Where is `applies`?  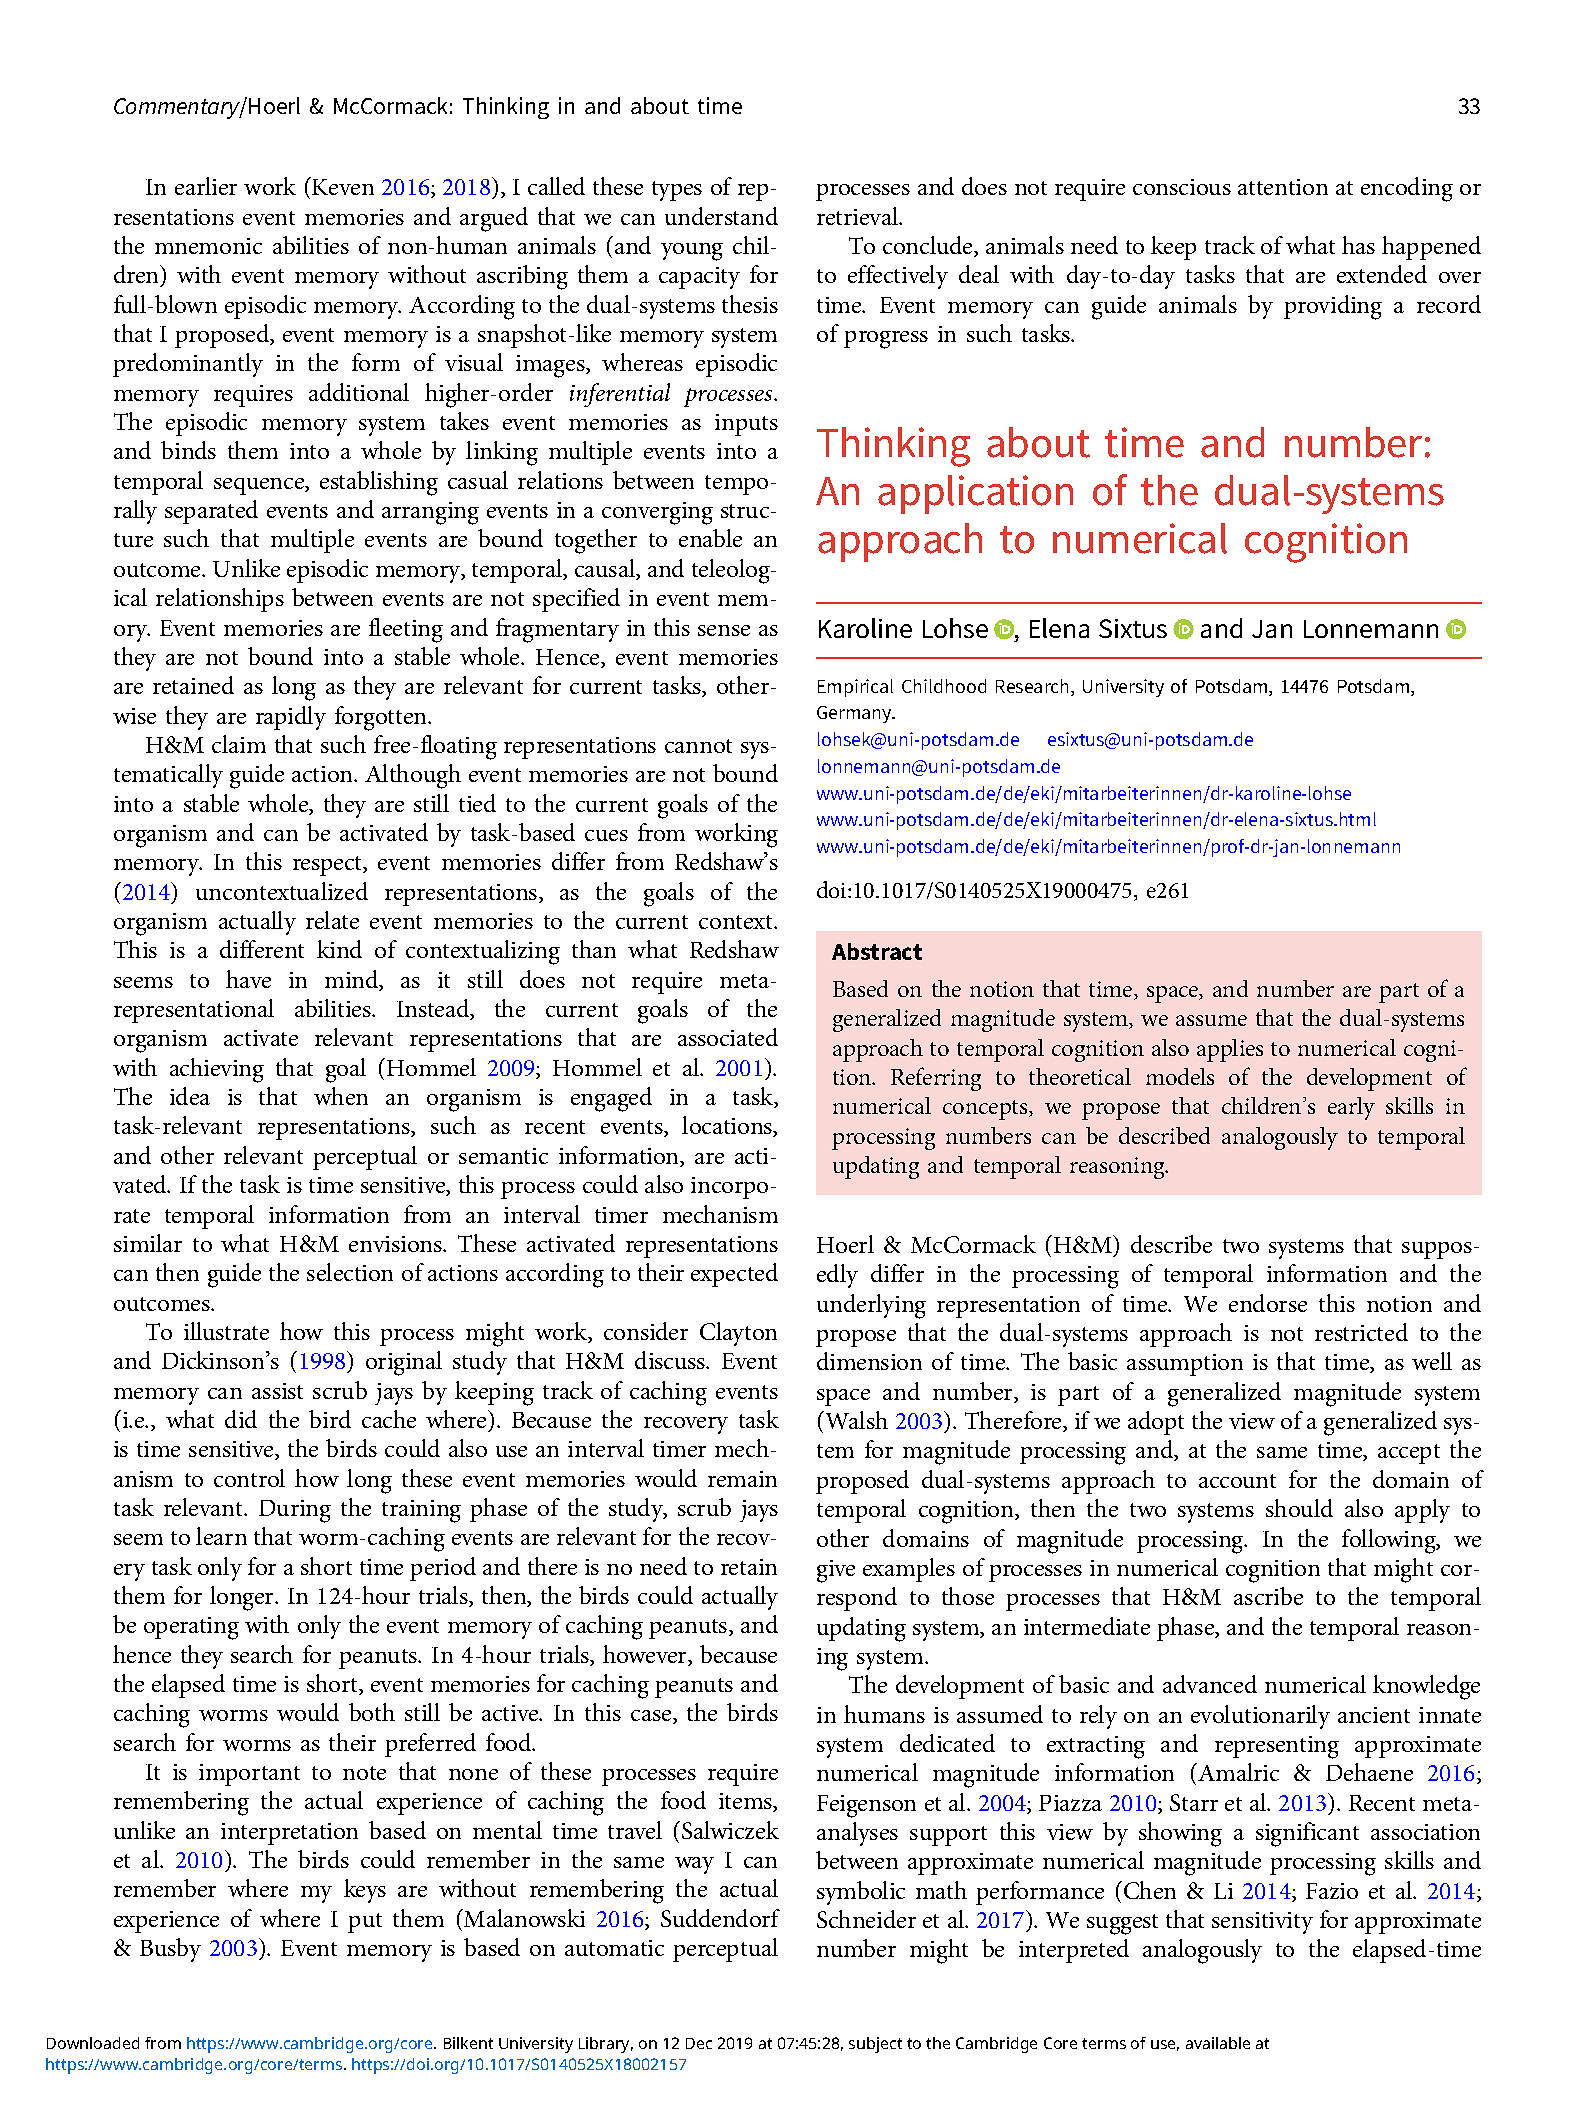 applies is located at coordinates (1230, 1050).
